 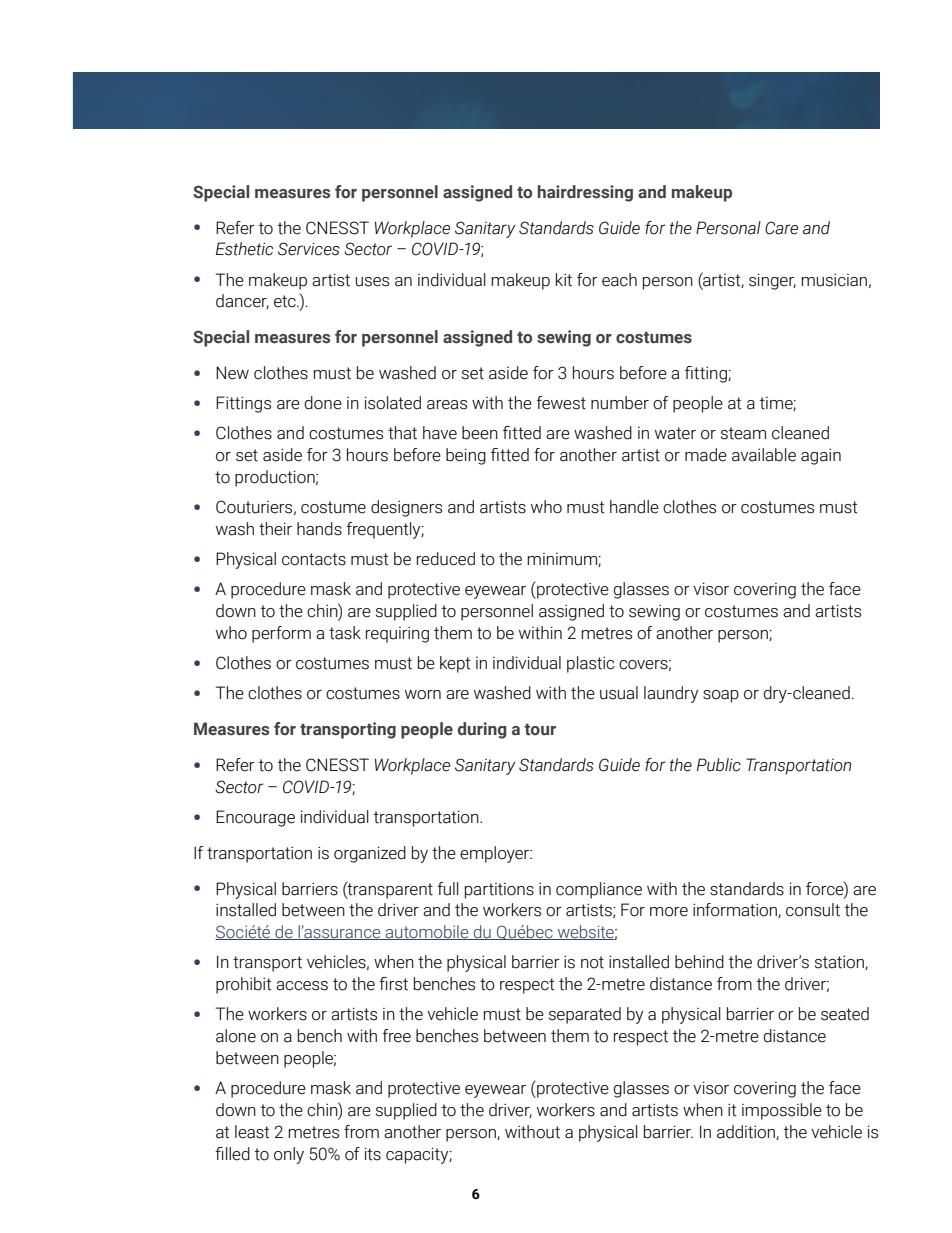 What do you see at coordinates (289, 1155) in the screenshot?
I see `only` at bounding box center [289, 1155].
